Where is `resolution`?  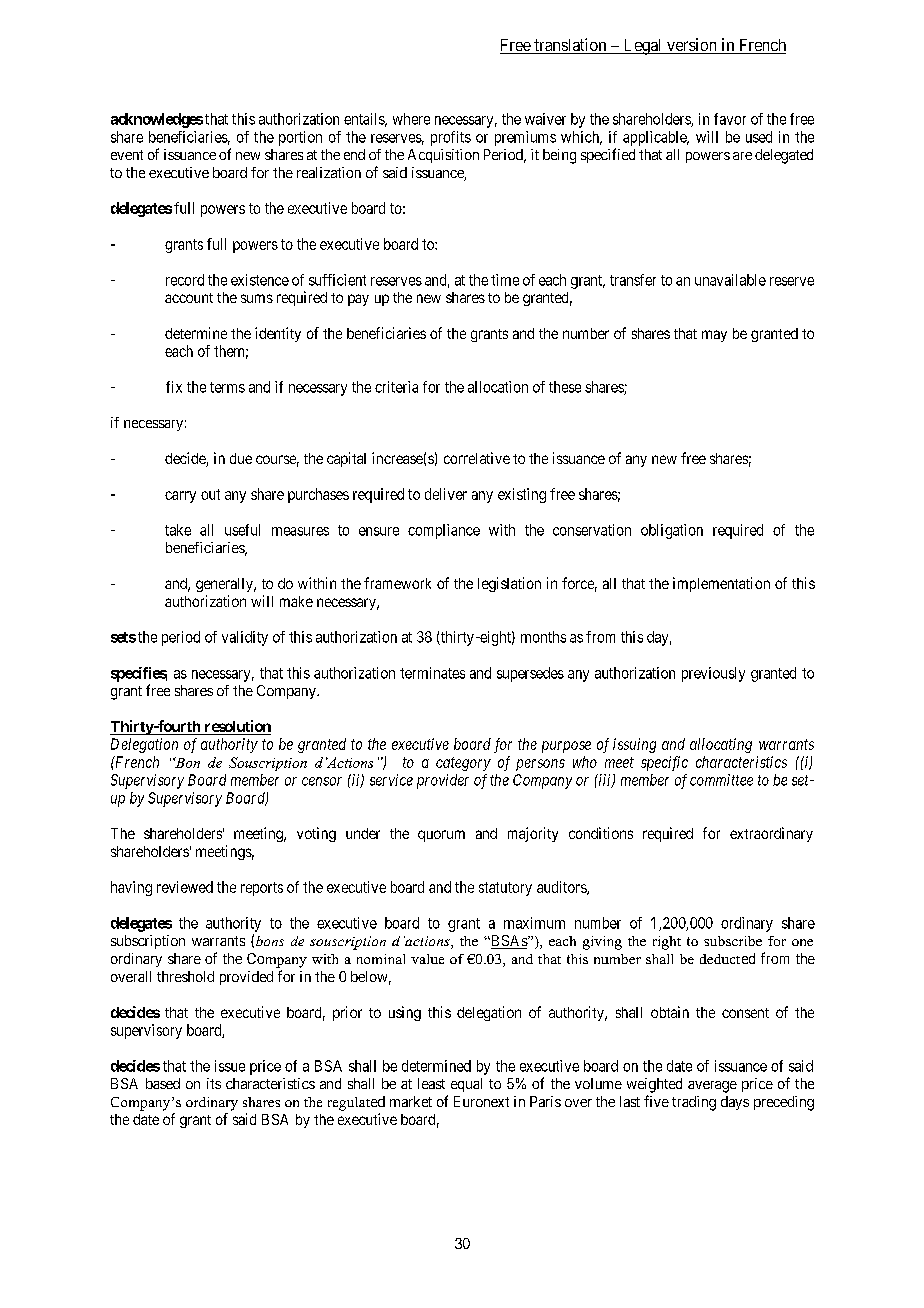 resolution is located at coordinates (236, 727).
